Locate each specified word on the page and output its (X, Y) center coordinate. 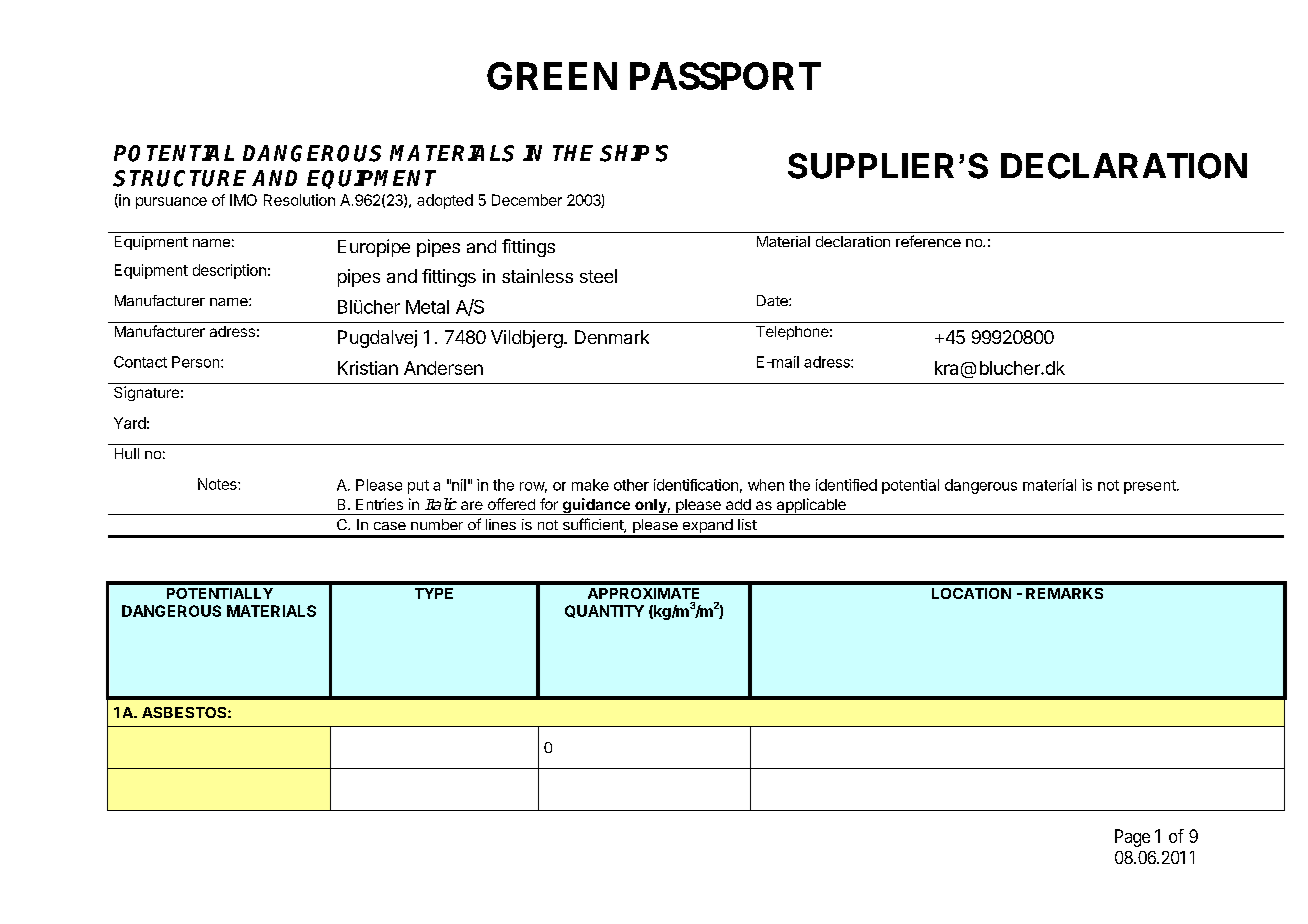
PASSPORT (725, 76)
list (747, 524)
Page (1132, 838)
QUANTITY (604, 611)
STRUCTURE (179, 178)
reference (928, 241)
